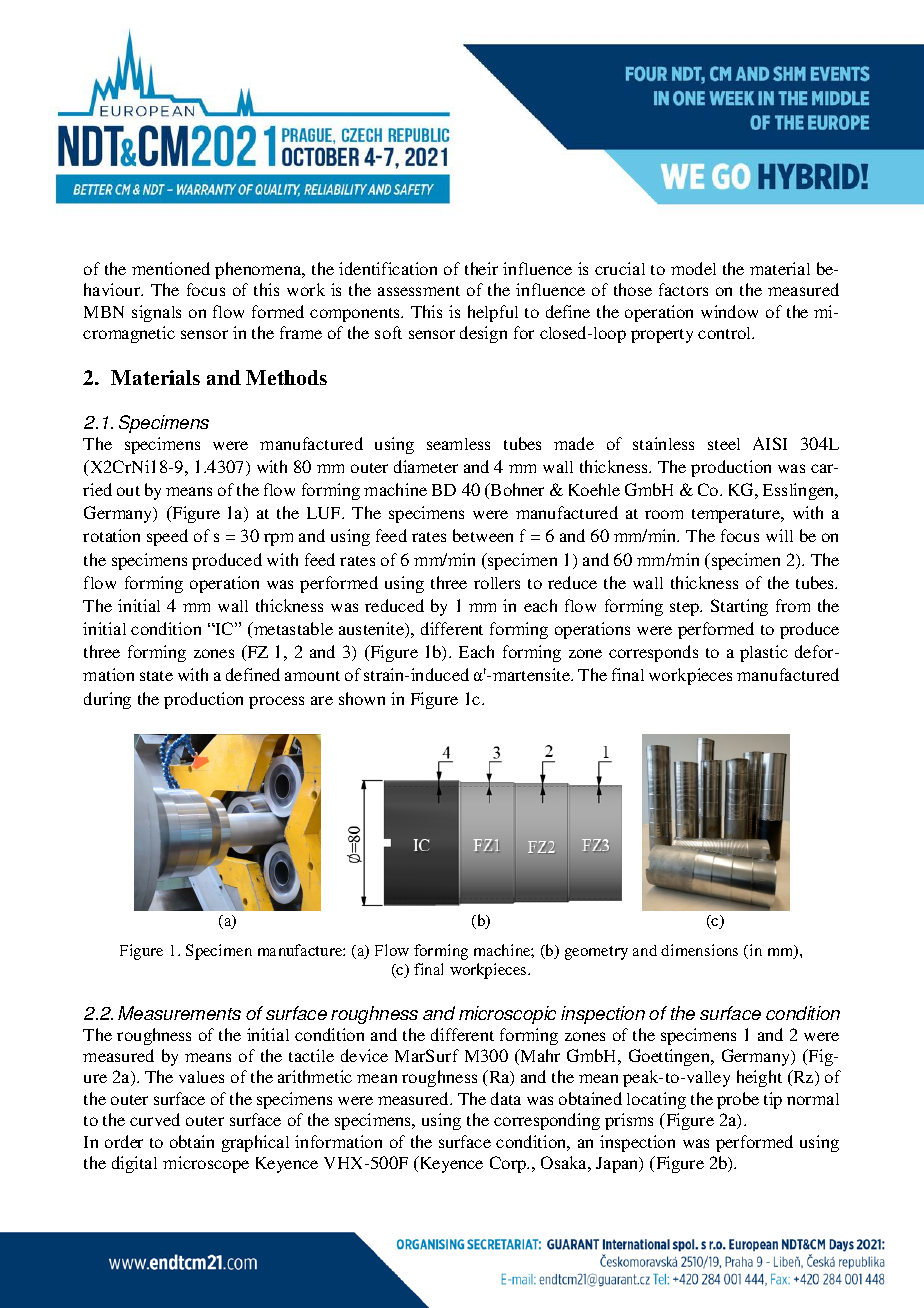 The width and height of the screenshot is (924, 1308). I want to click on window, so click(729, 311).
